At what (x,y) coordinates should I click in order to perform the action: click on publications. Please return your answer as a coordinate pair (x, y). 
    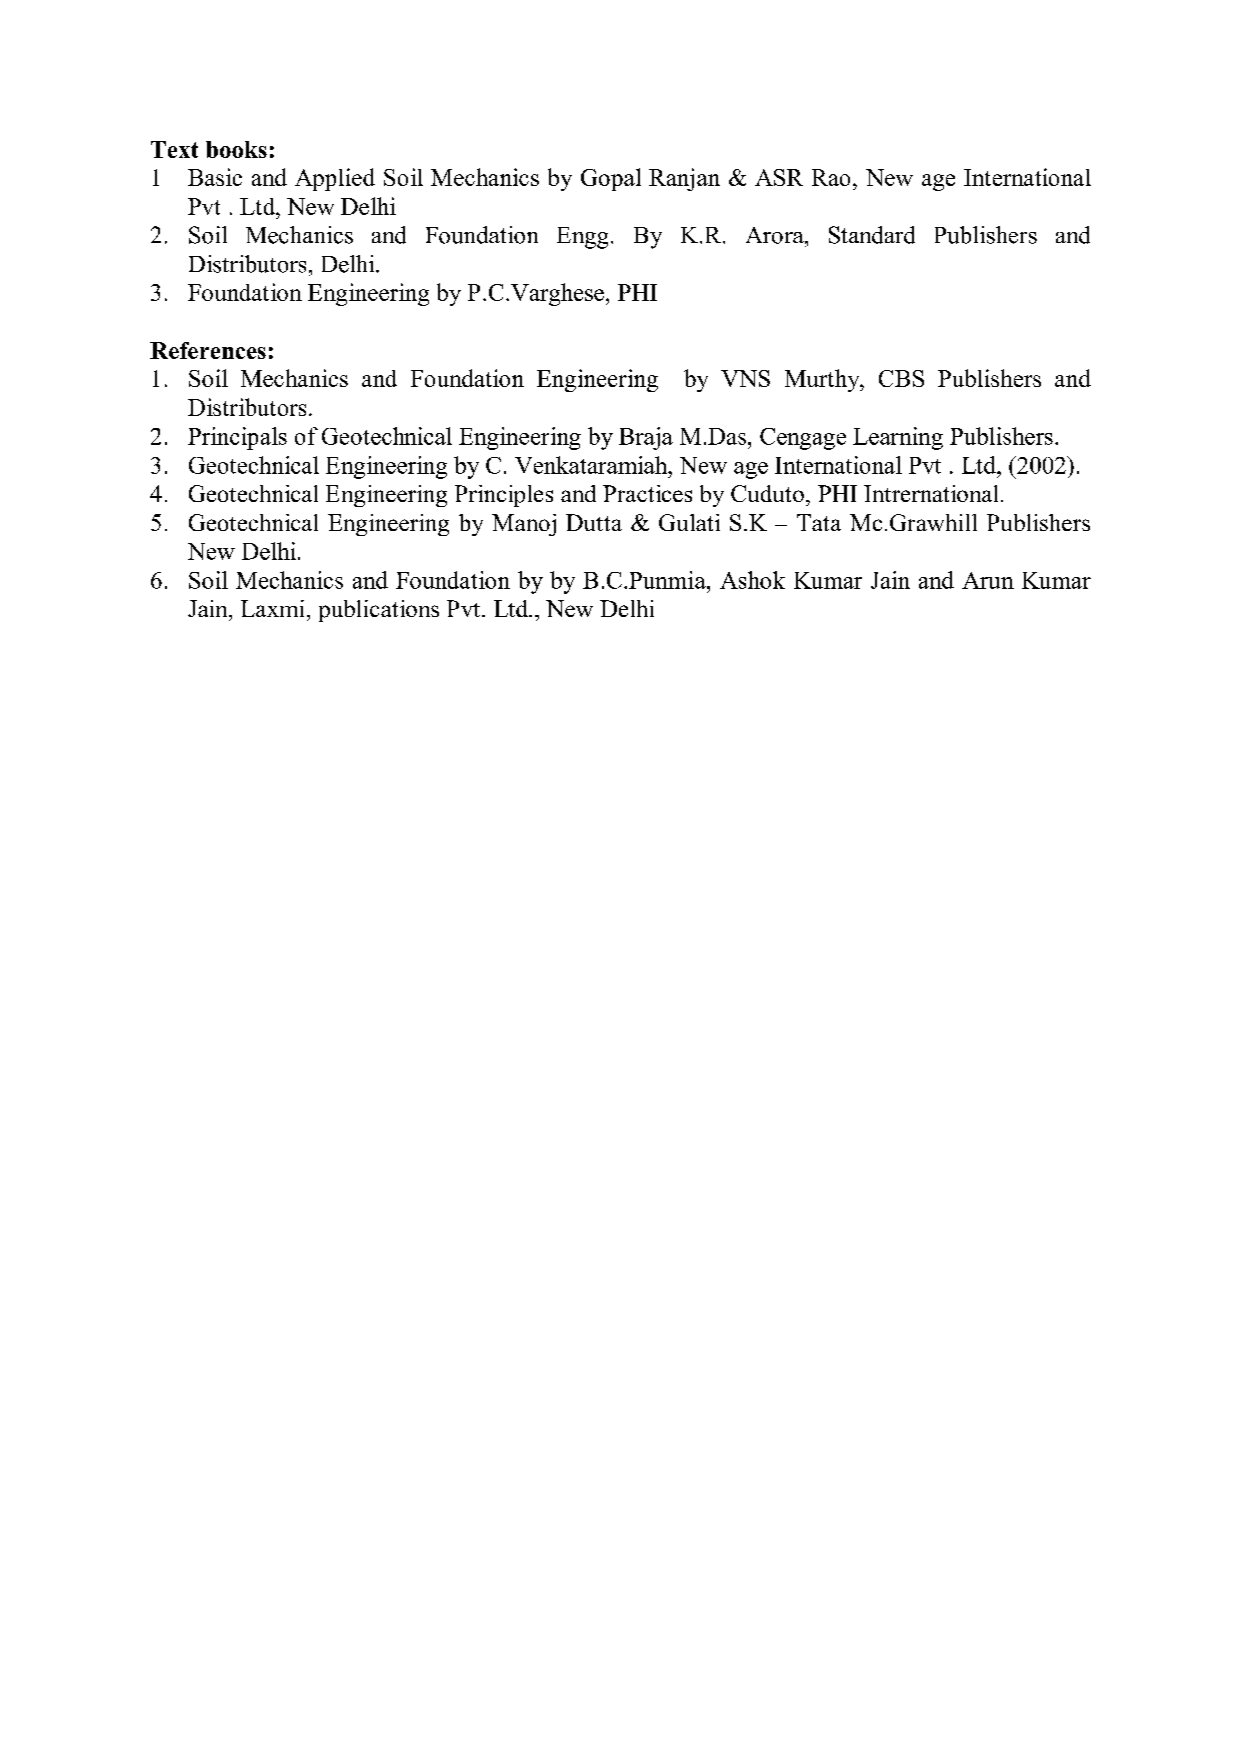
    Looking at the image, I should click on (379, 611).
